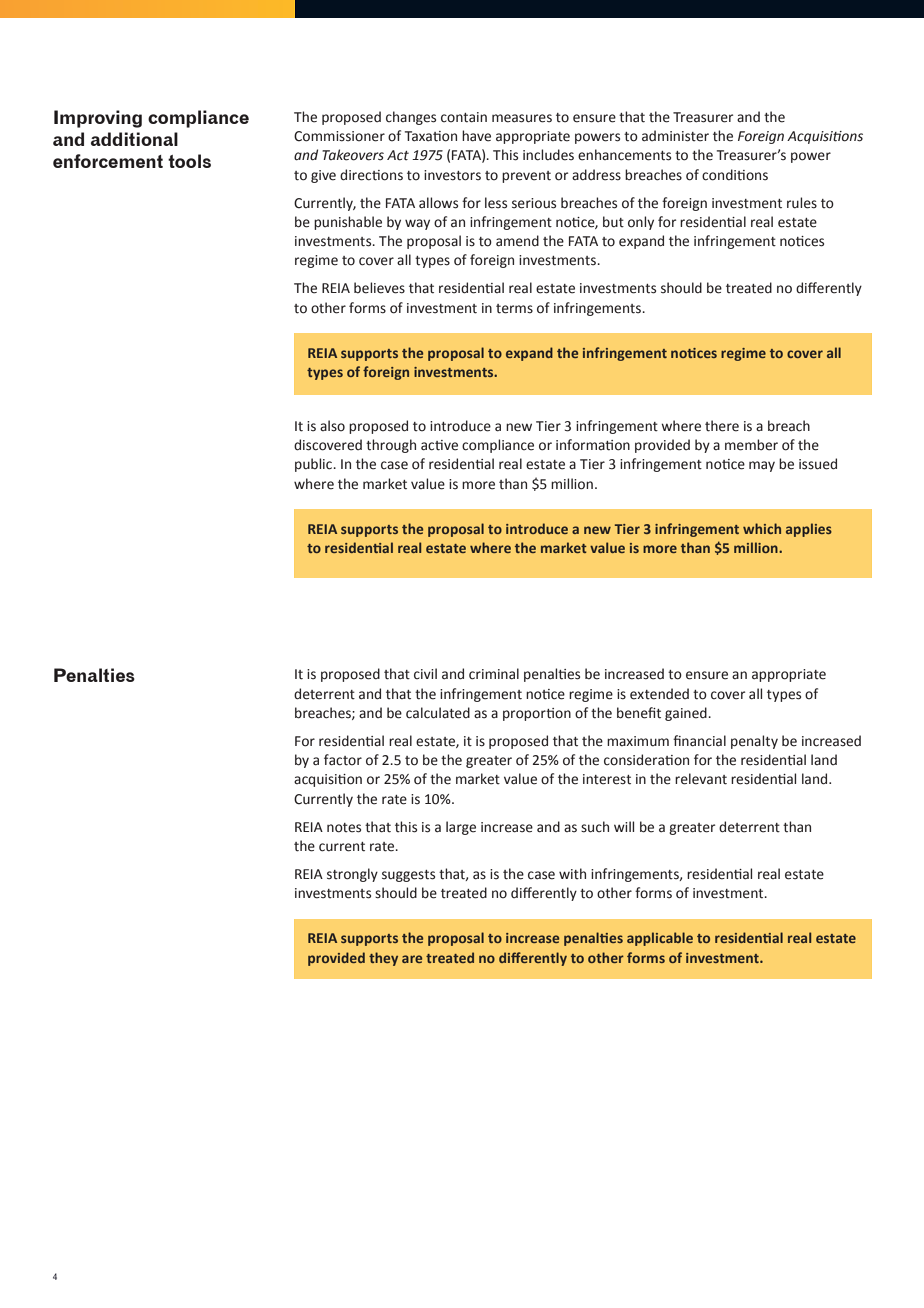  I want to click on tools, so click(189, 161).
